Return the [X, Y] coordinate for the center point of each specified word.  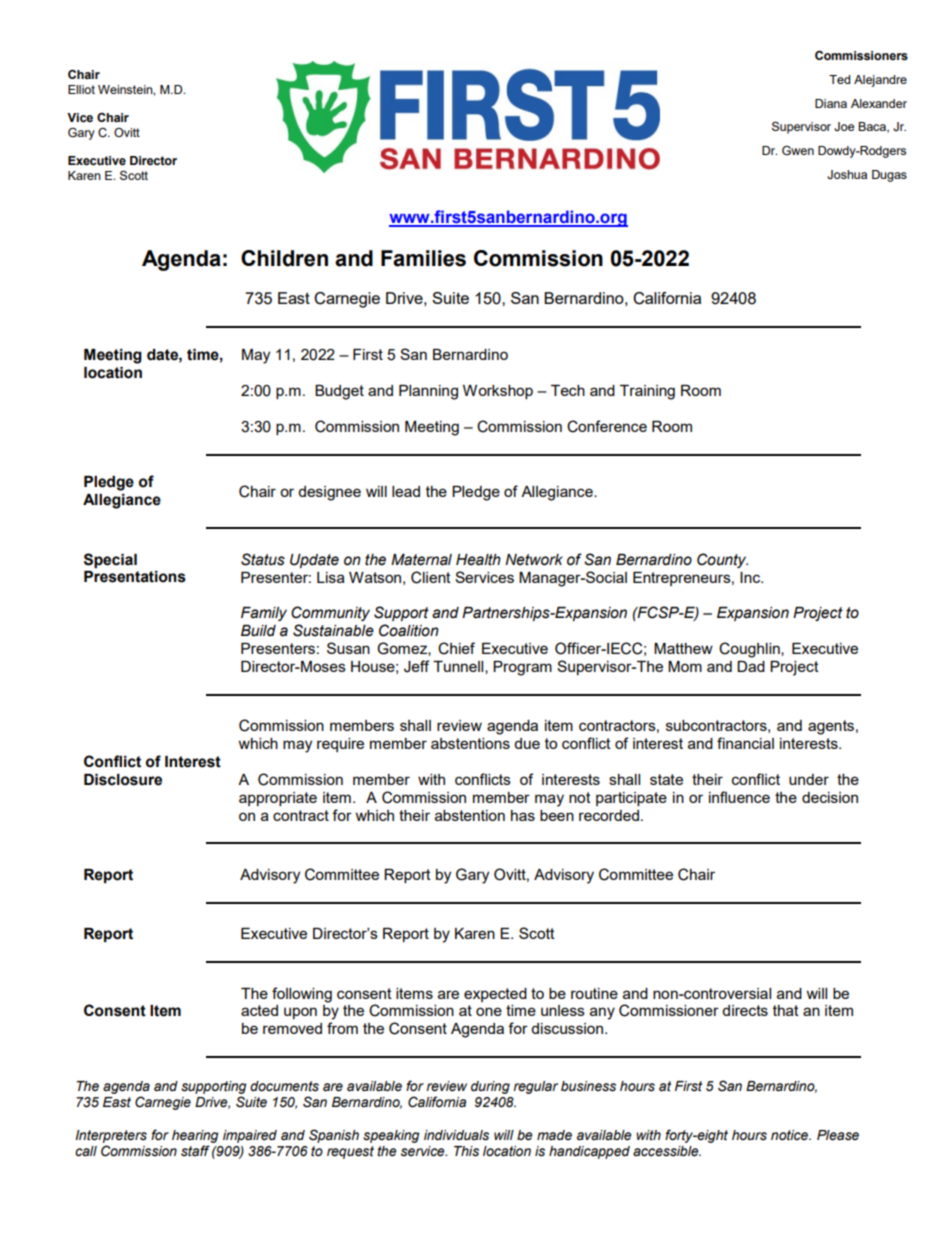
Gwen [798, 150]
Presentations [135, 577]
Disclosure [123, 780]
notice [791, 1135]
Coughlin [750, 650]
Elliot [81, 89]
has [523, 815]
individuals [456, 1135]
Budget [339, 392]
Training [647, 392]
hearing [195, 1136]
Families [423, 258]
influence [739, 797]
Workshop [498, 392]
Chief [456, 648]
